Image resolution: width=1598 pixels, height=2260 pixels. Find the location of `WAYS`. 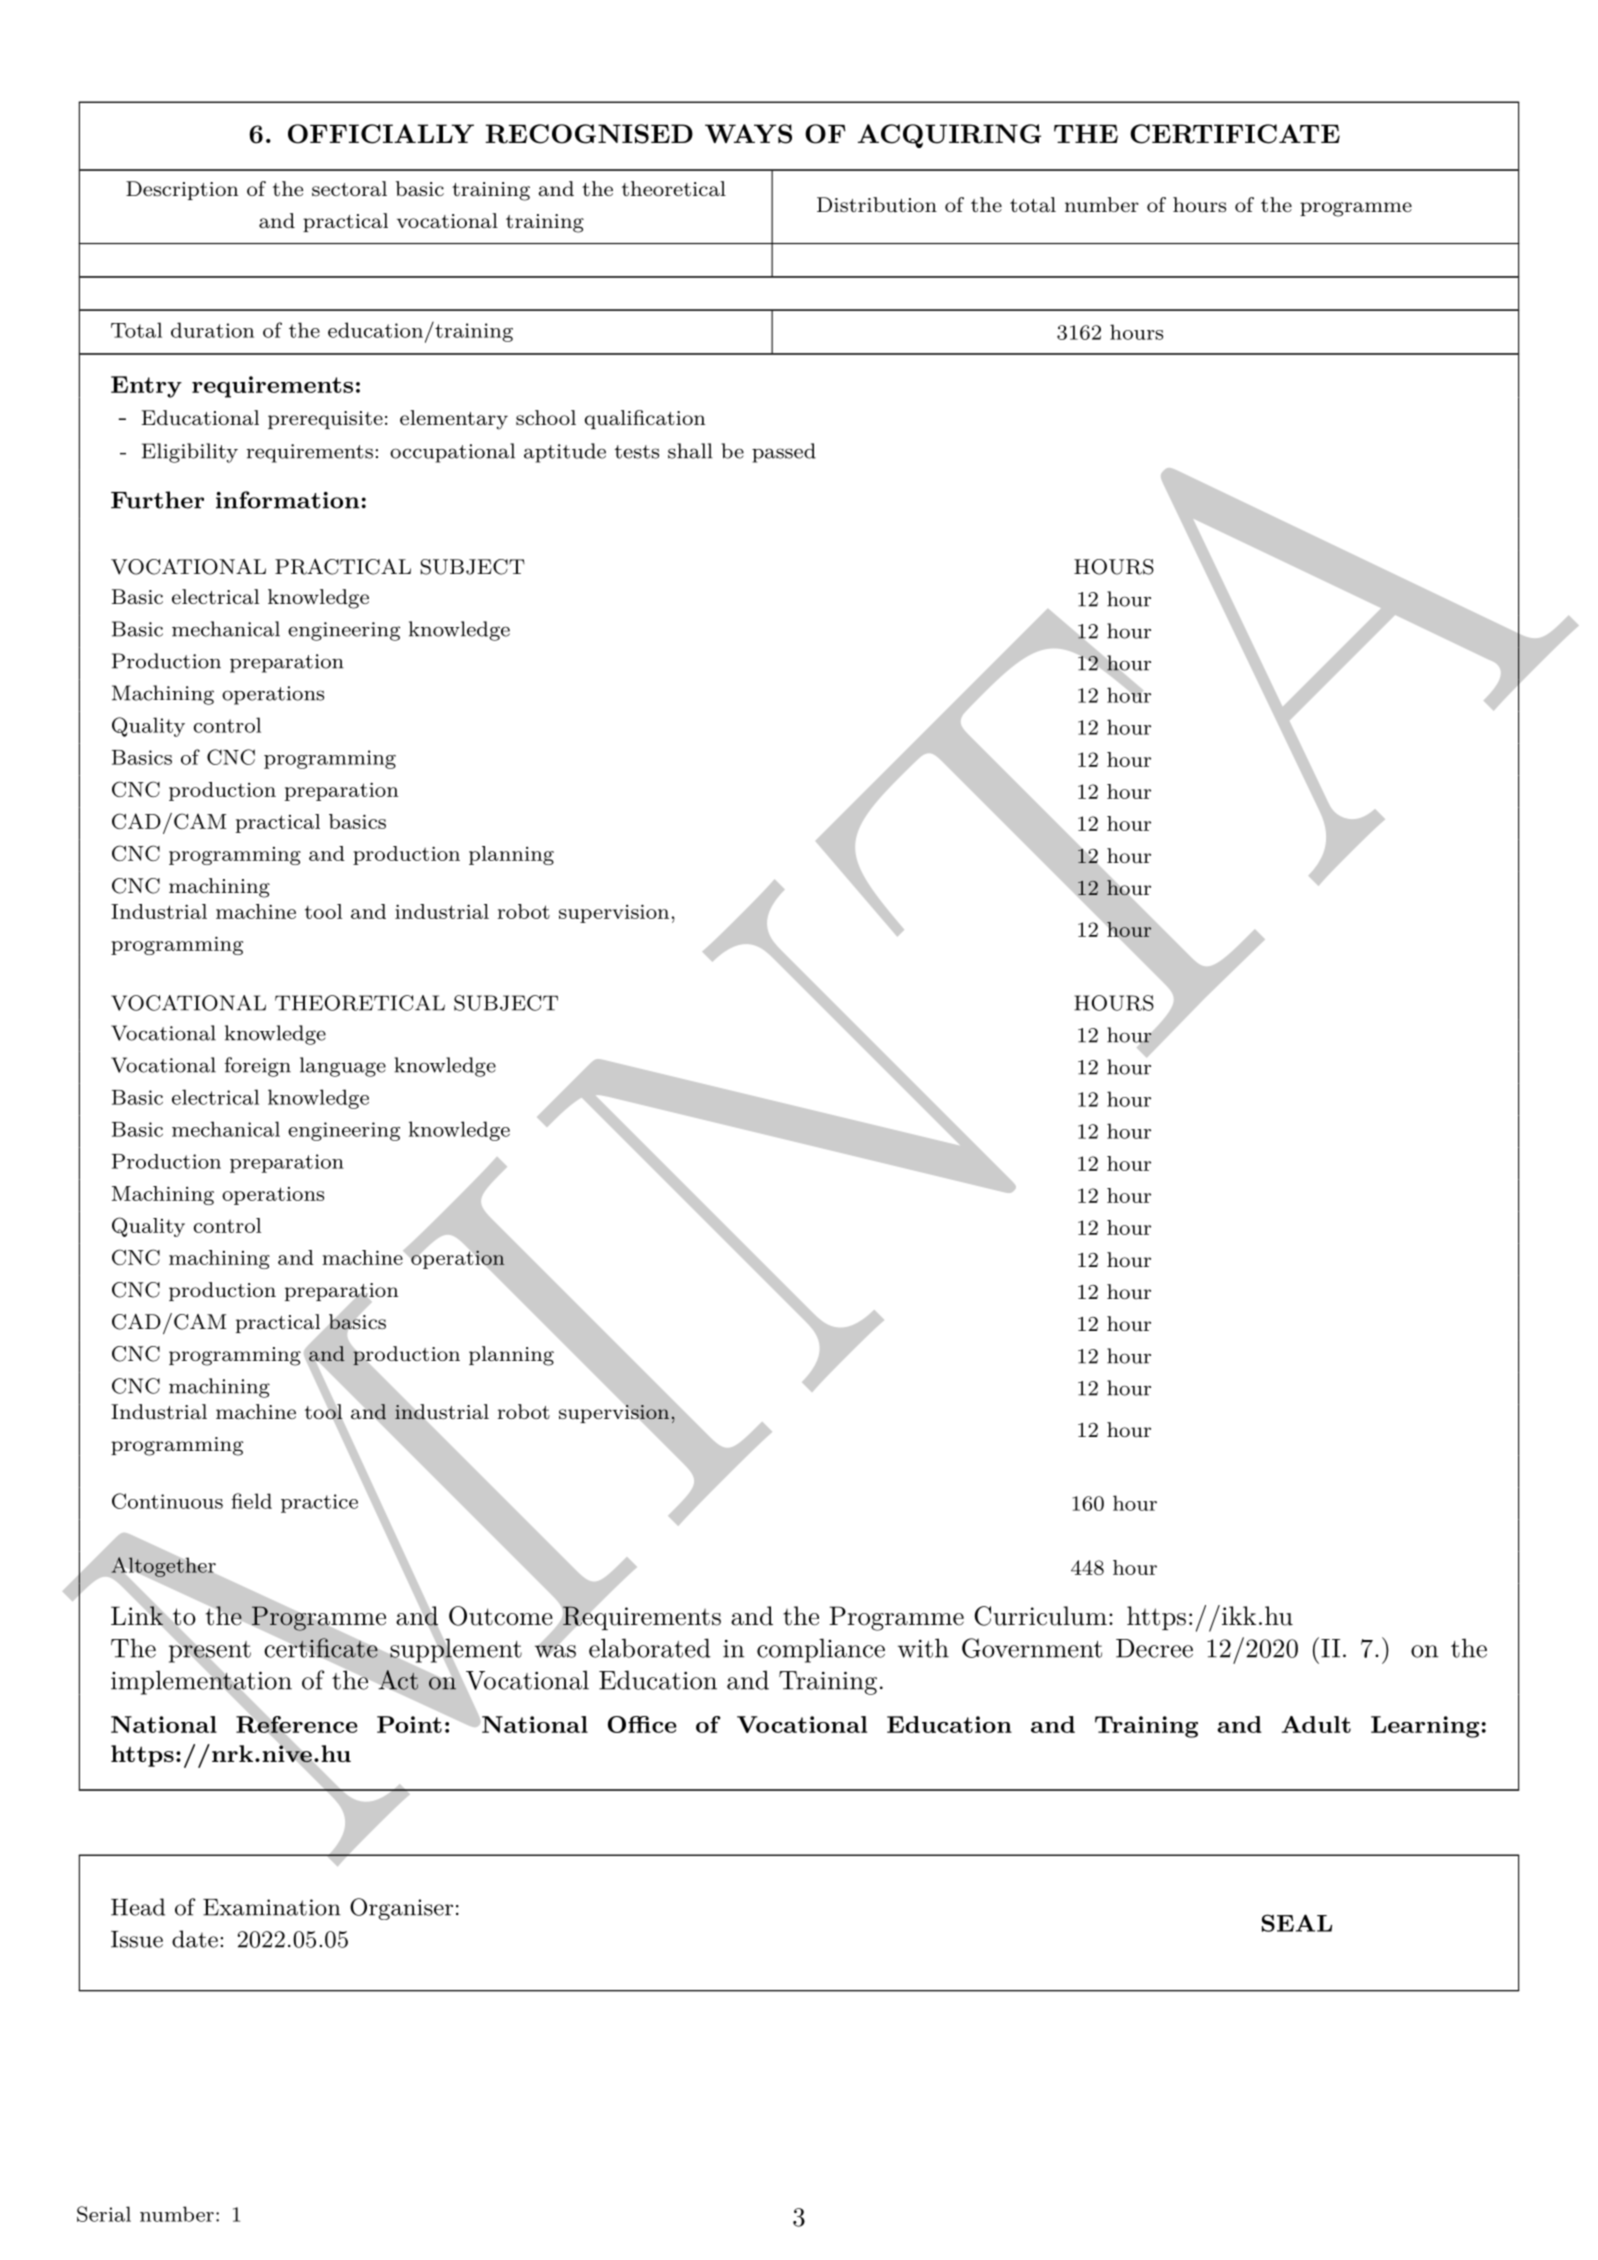

WAYS is located at coordinates (748, 134).
